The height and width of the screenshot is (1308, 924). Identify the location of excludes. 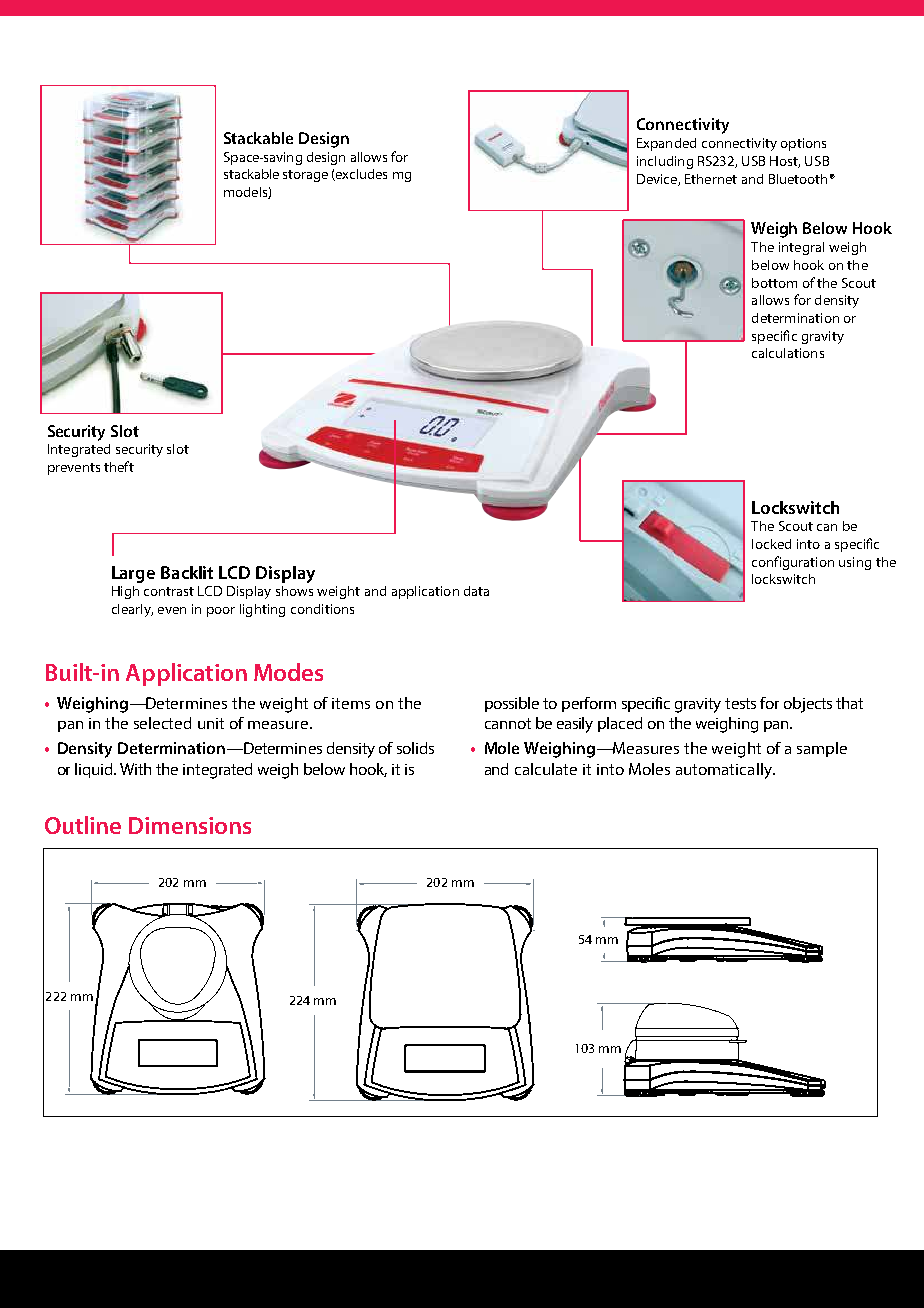
(360, 175).
